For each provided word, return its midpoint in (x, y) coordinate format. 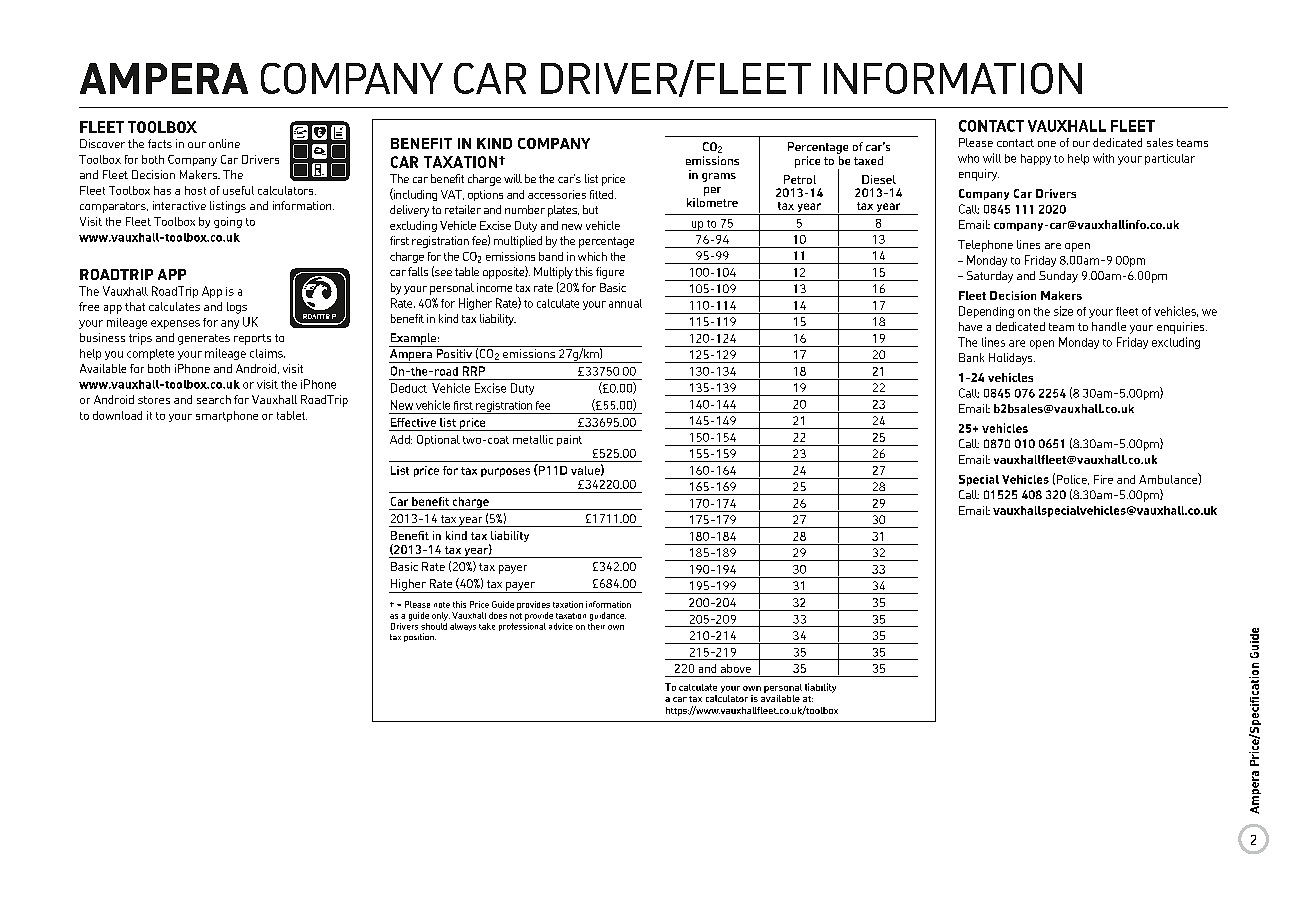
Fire (1103, 479)
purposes (505, 472)
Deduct (409, 388)
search (214, 399)
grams (719, 177)
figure (610, 273)
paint (569, 440)
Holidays (1012, 359)
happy (1036, 159)
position (420, 637)
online (224, 143)
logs (237, 308)
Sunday (1058, 277)
